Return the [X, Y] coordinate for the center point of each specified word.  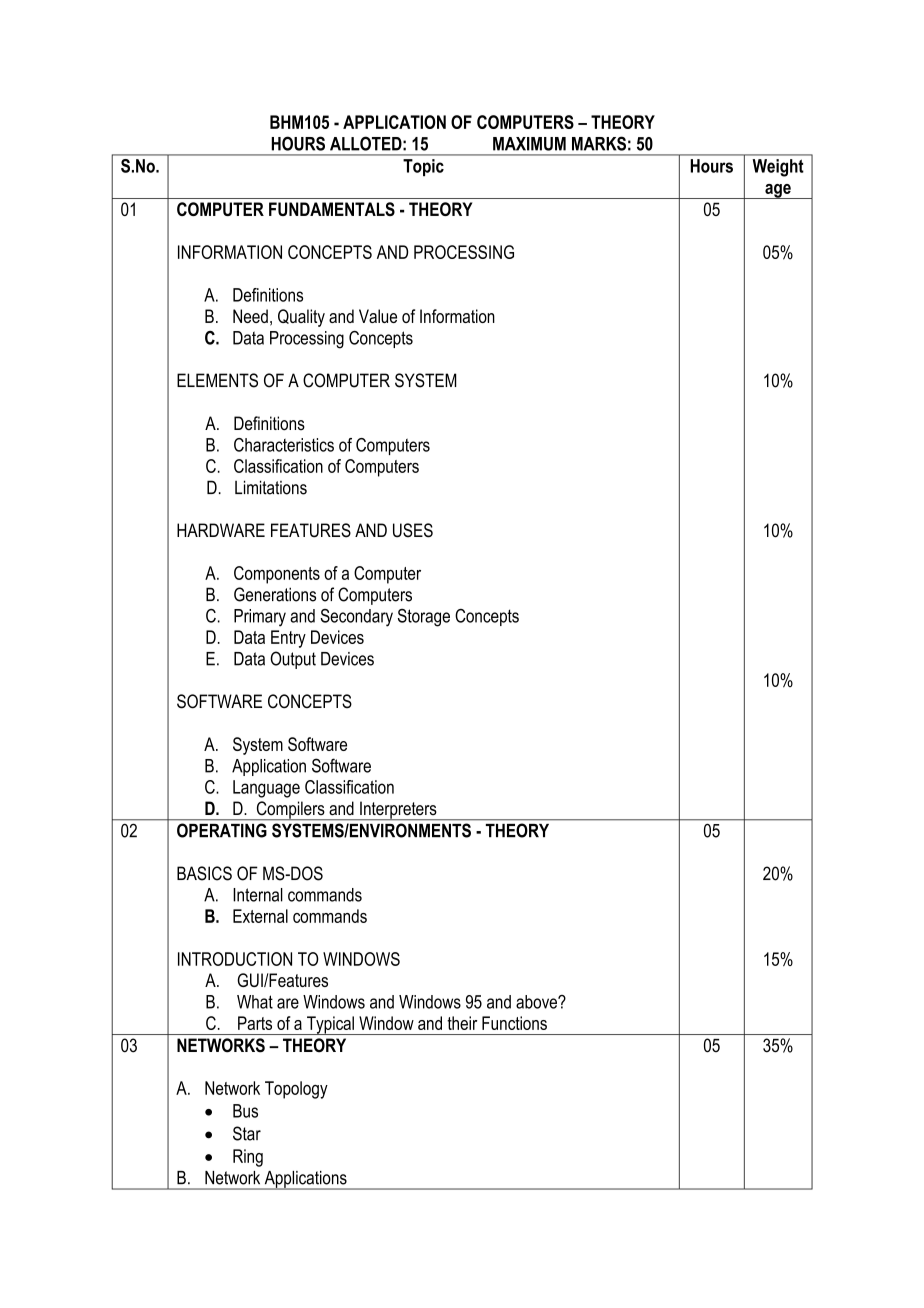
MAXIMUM [529, 144]
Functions [514, 1023]
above [537, 1002]
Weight [778, 168]
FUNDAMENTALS [332, 209]
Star [247, 1133]
